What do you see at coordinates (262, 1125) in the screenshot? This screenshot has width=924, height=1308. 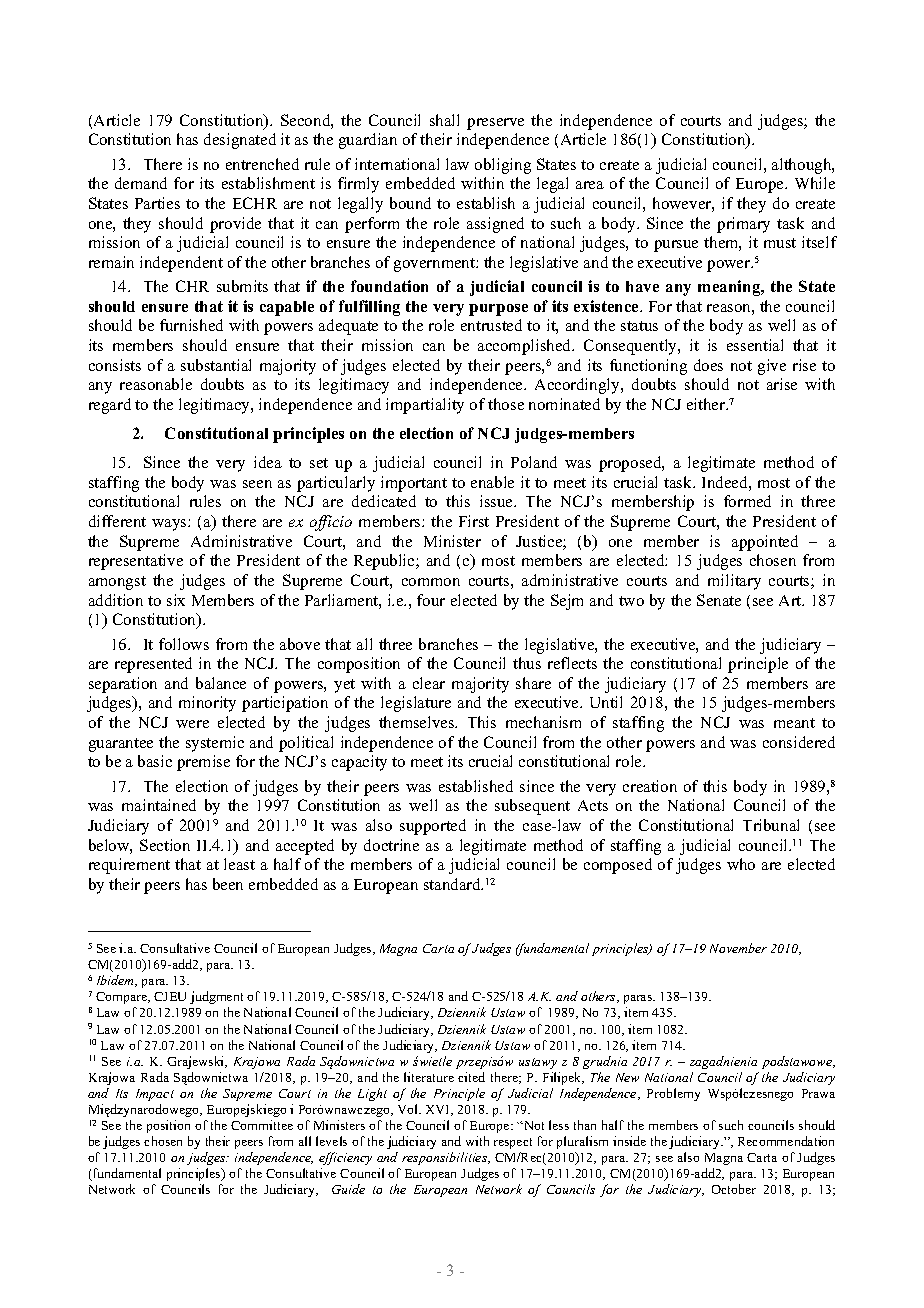 I see `Committee` at bounding box center [262, 1125].
